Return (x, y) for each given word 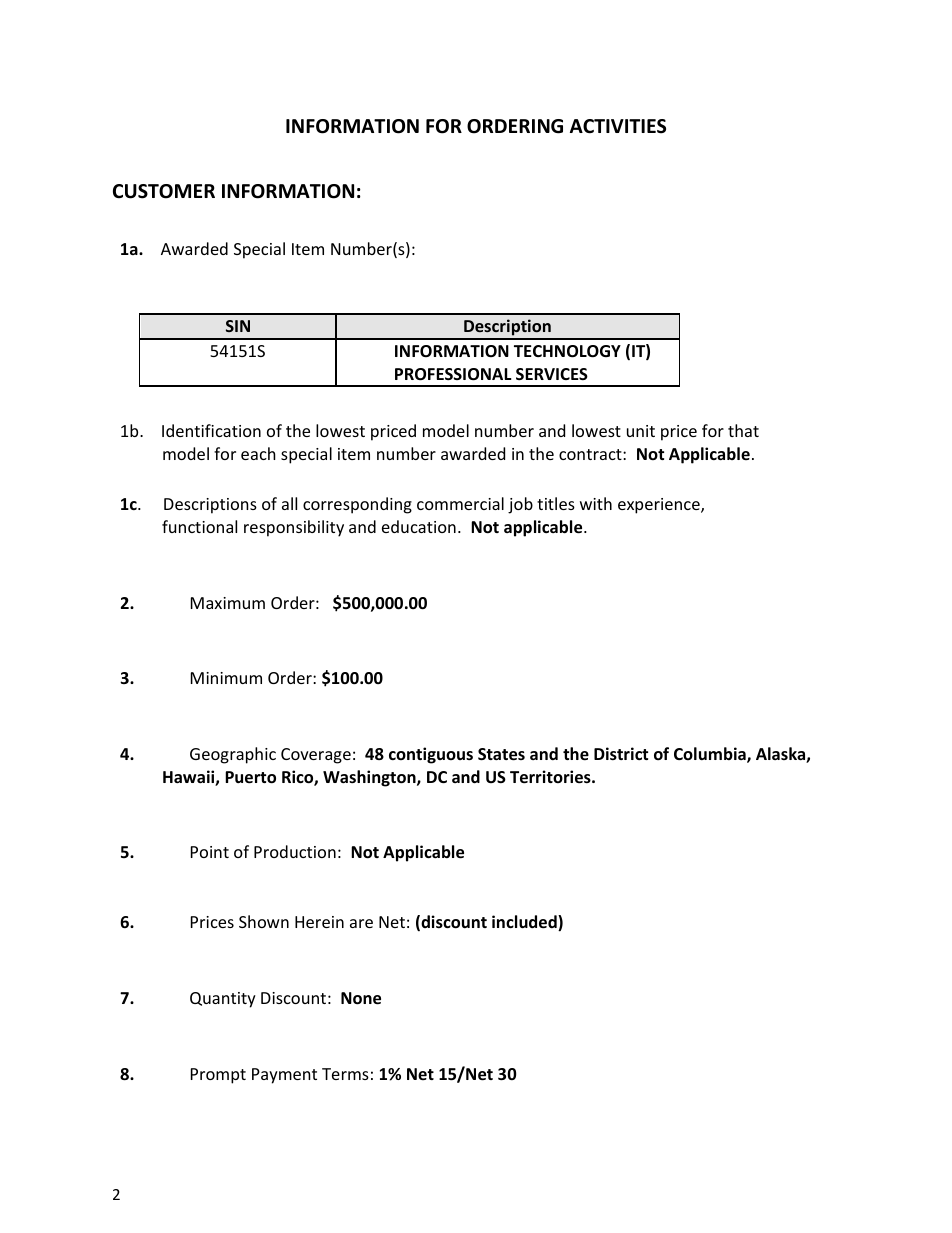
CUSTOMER (164, 191)
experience (660, 506)
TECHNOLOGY (567, 351)
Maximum (228, 603)
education (419, 526)
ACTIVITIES (618, 126)
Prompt (218, 1076)
